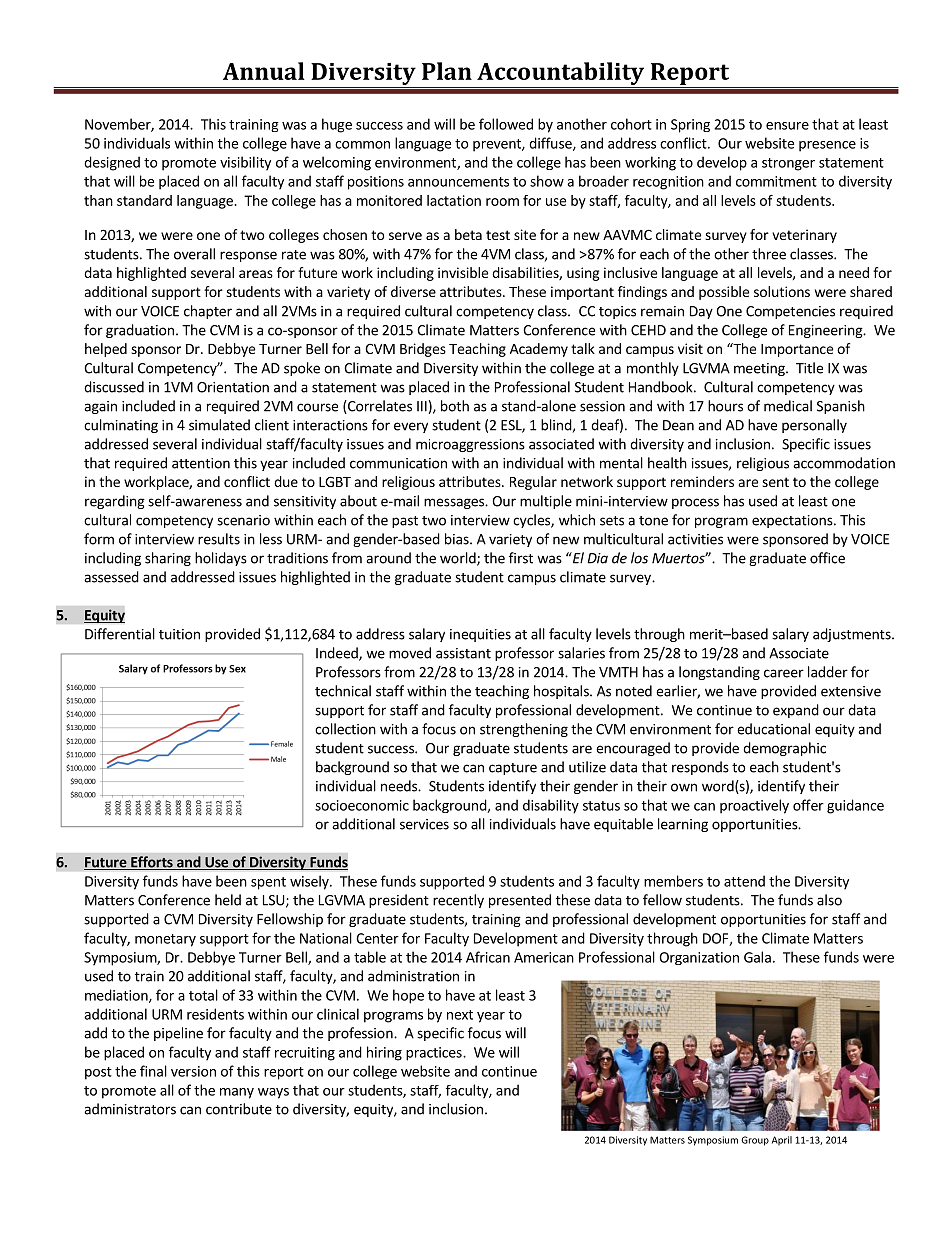 Image resolution: width=952 pixels, height=1233 pixels. Describe the element at coordinates (480, 635) in the page. I see `inequities` at that location.
